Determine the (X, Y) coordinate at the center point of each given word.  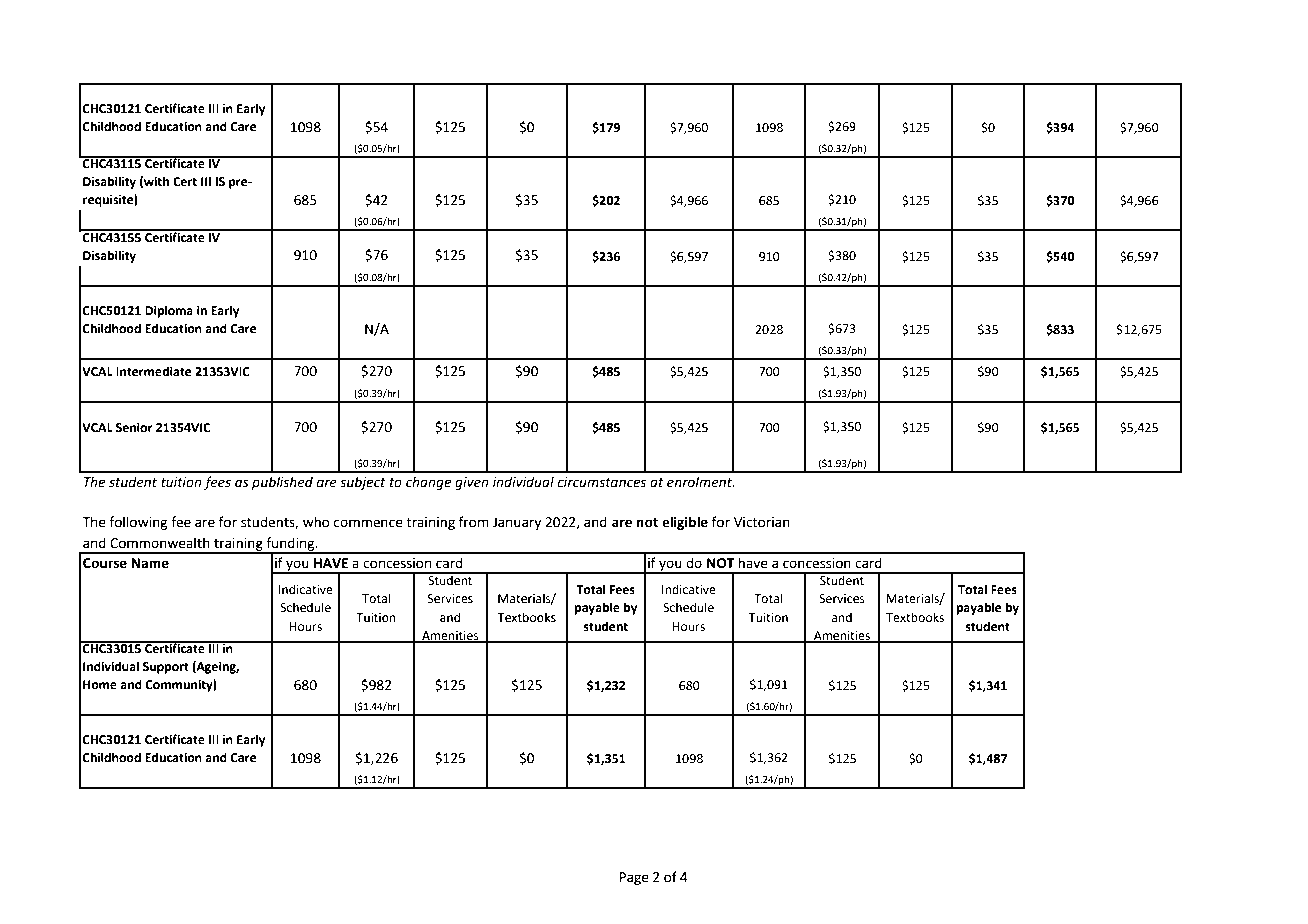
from (474, 522)
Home (100, 685)
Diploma (169, 311)
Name (150, 563)
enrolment (701, 482)
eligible (685, 523)
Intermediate (154, 371)
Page (634, 878)
